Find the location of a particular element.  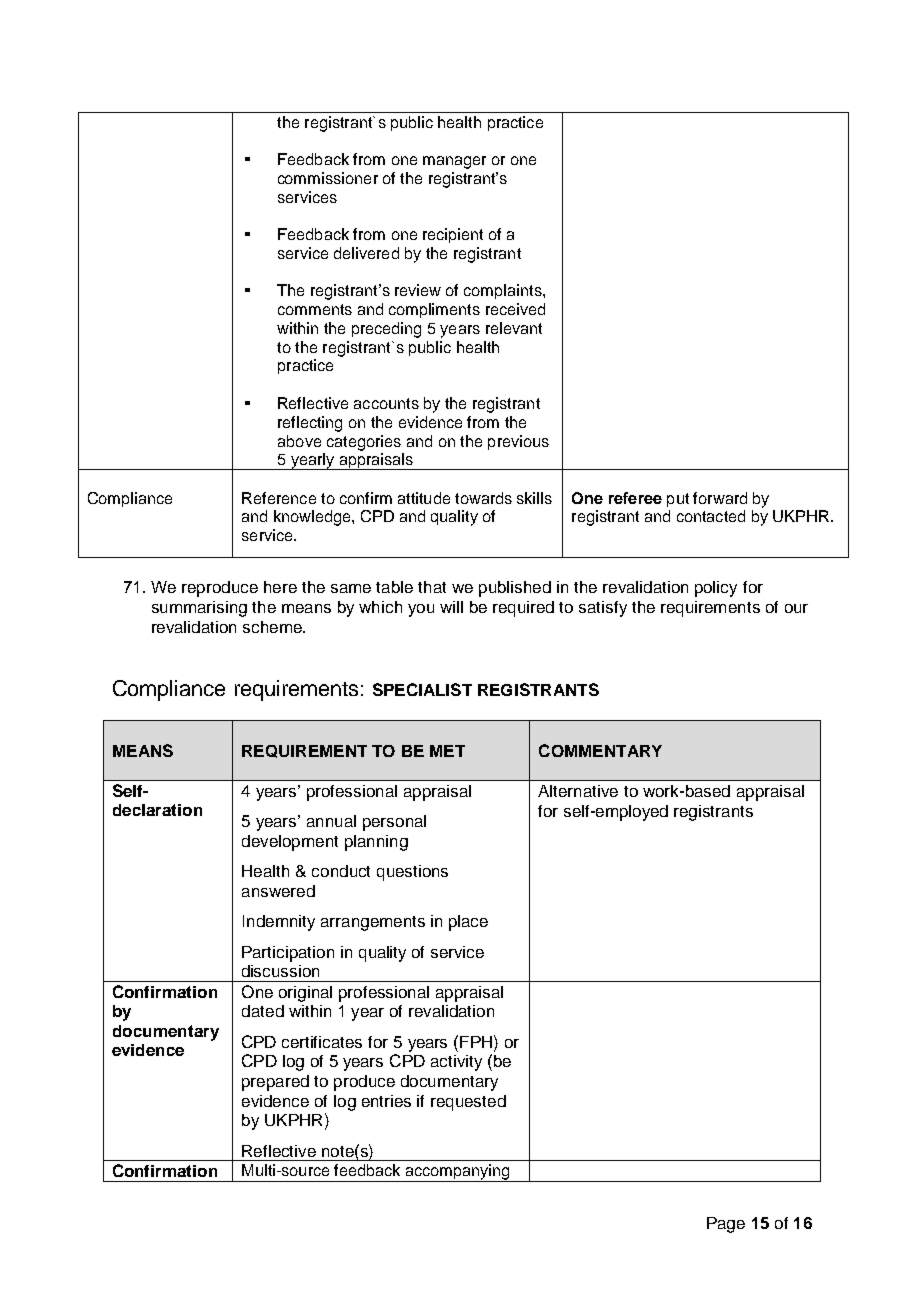

scheme is located at coordinates (273, 627).
